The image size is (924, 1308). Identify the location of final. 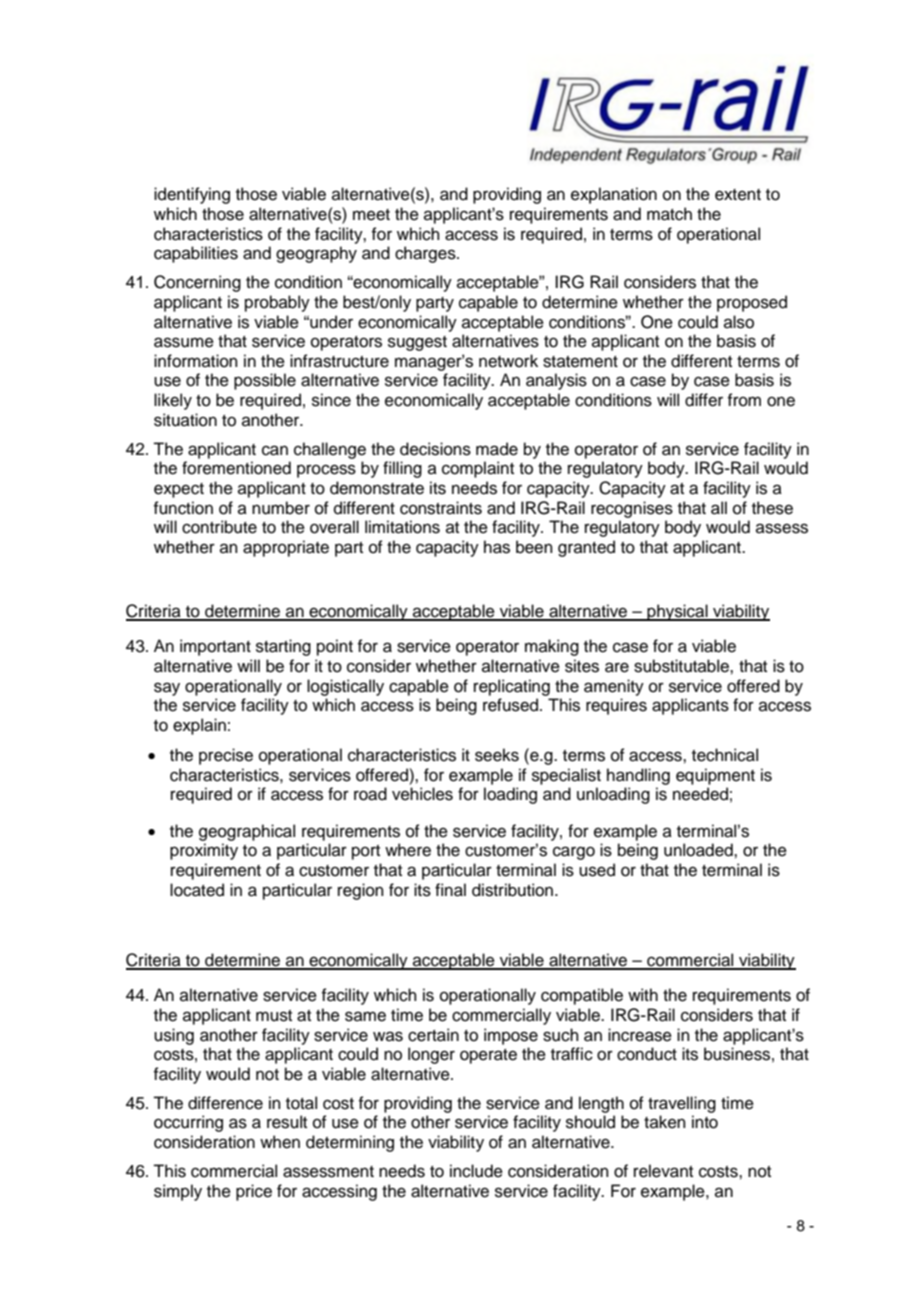
(450, 890).
